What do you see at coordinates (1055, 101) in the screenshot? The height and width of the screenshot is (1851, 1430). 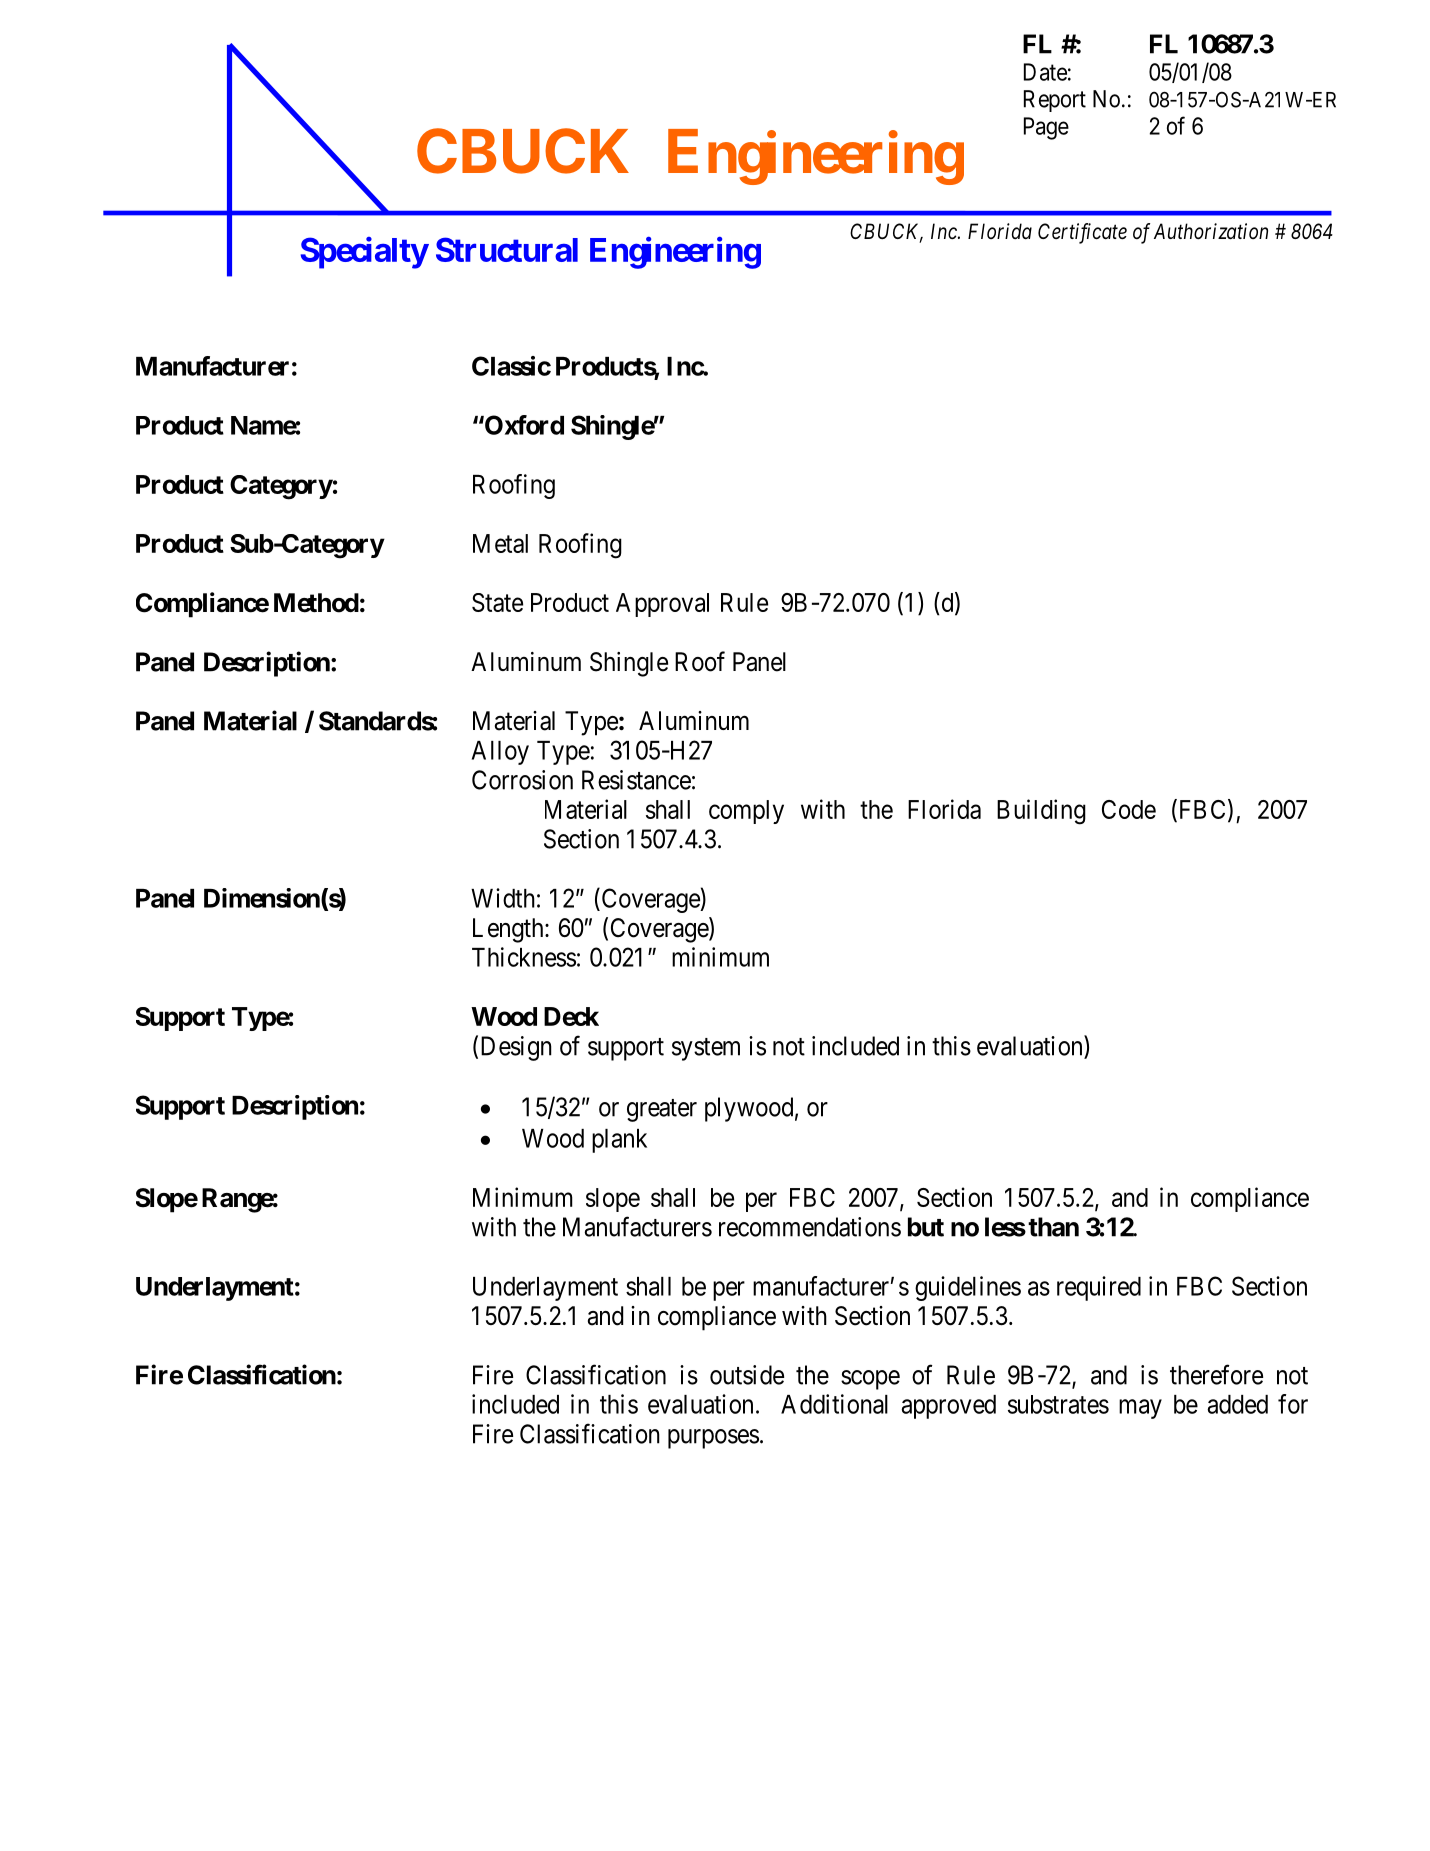 I see `Report` at bounding box center [1055, 101].
